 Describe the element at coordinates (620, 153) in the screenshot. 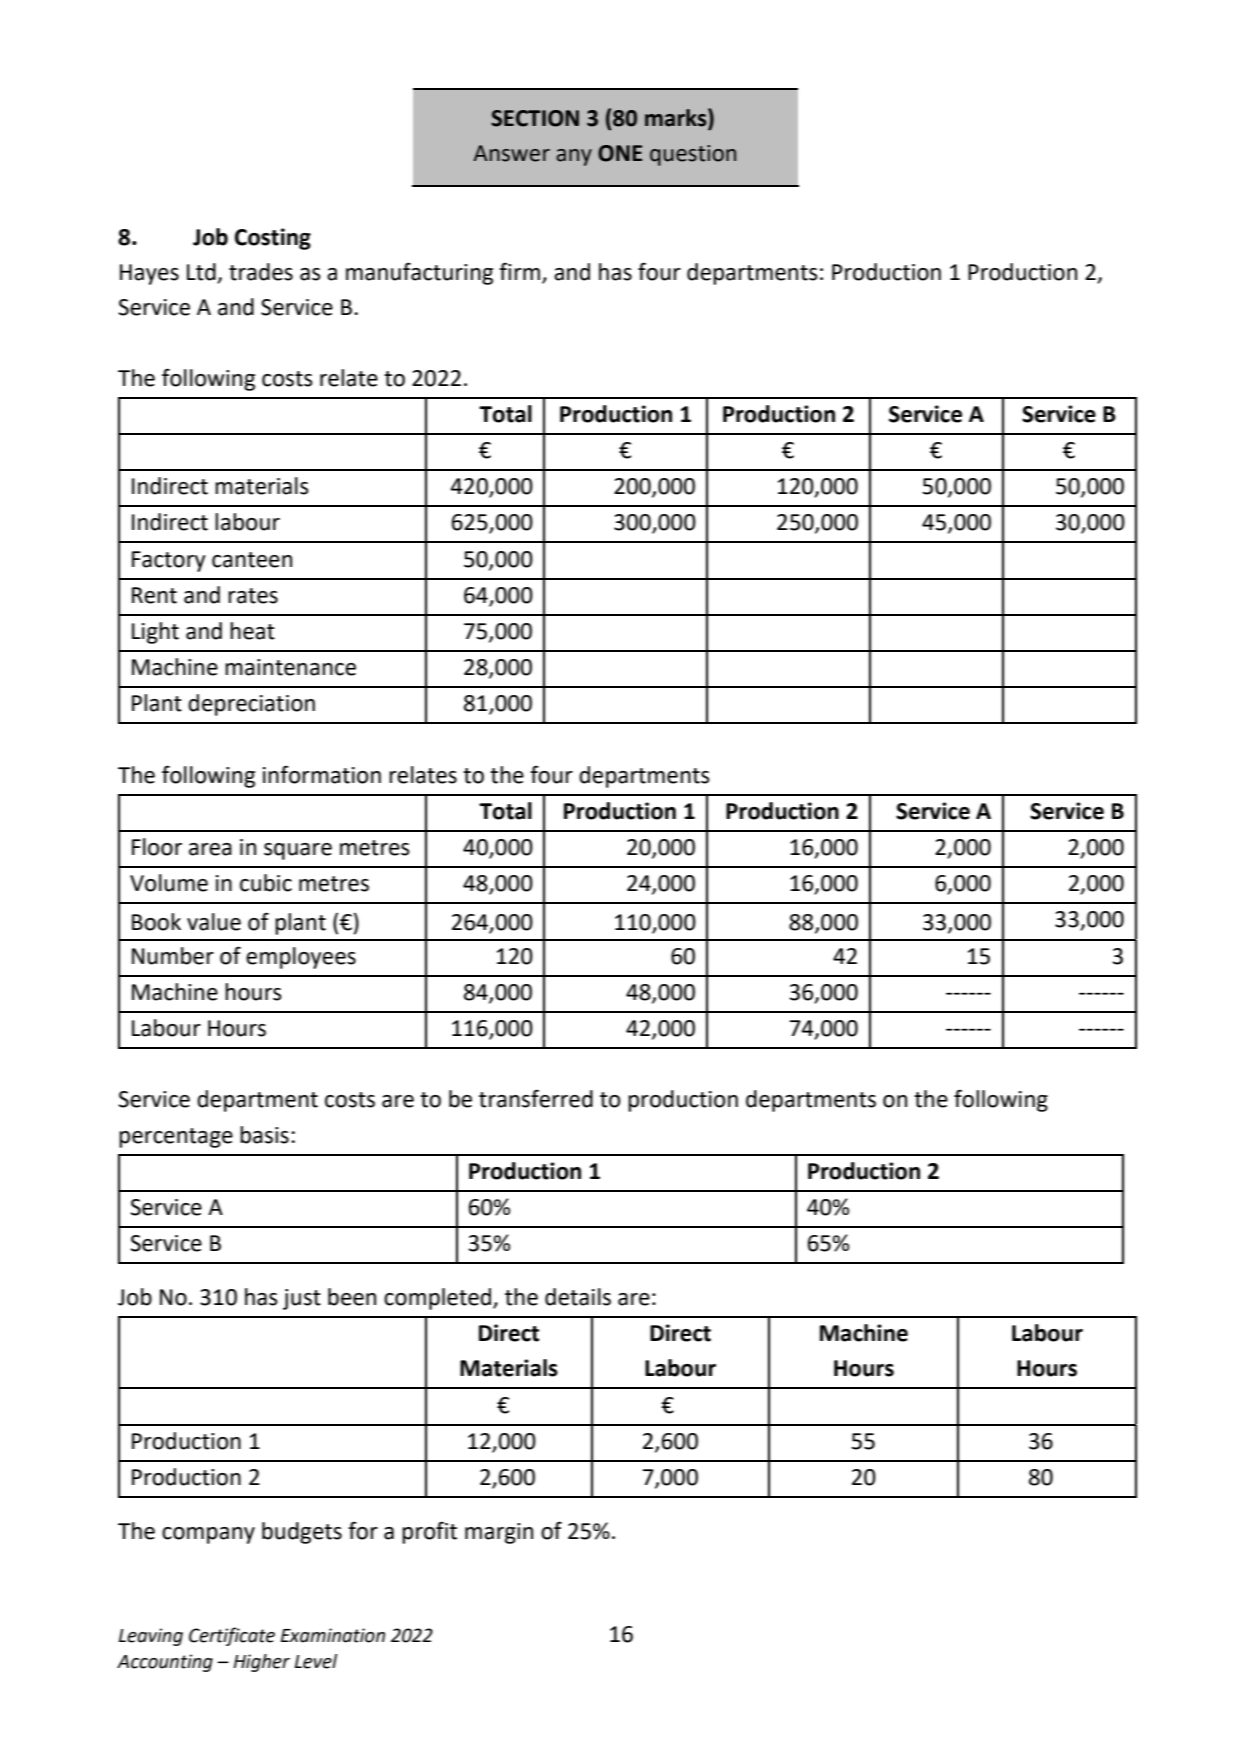

I see `ONE` at that location.
